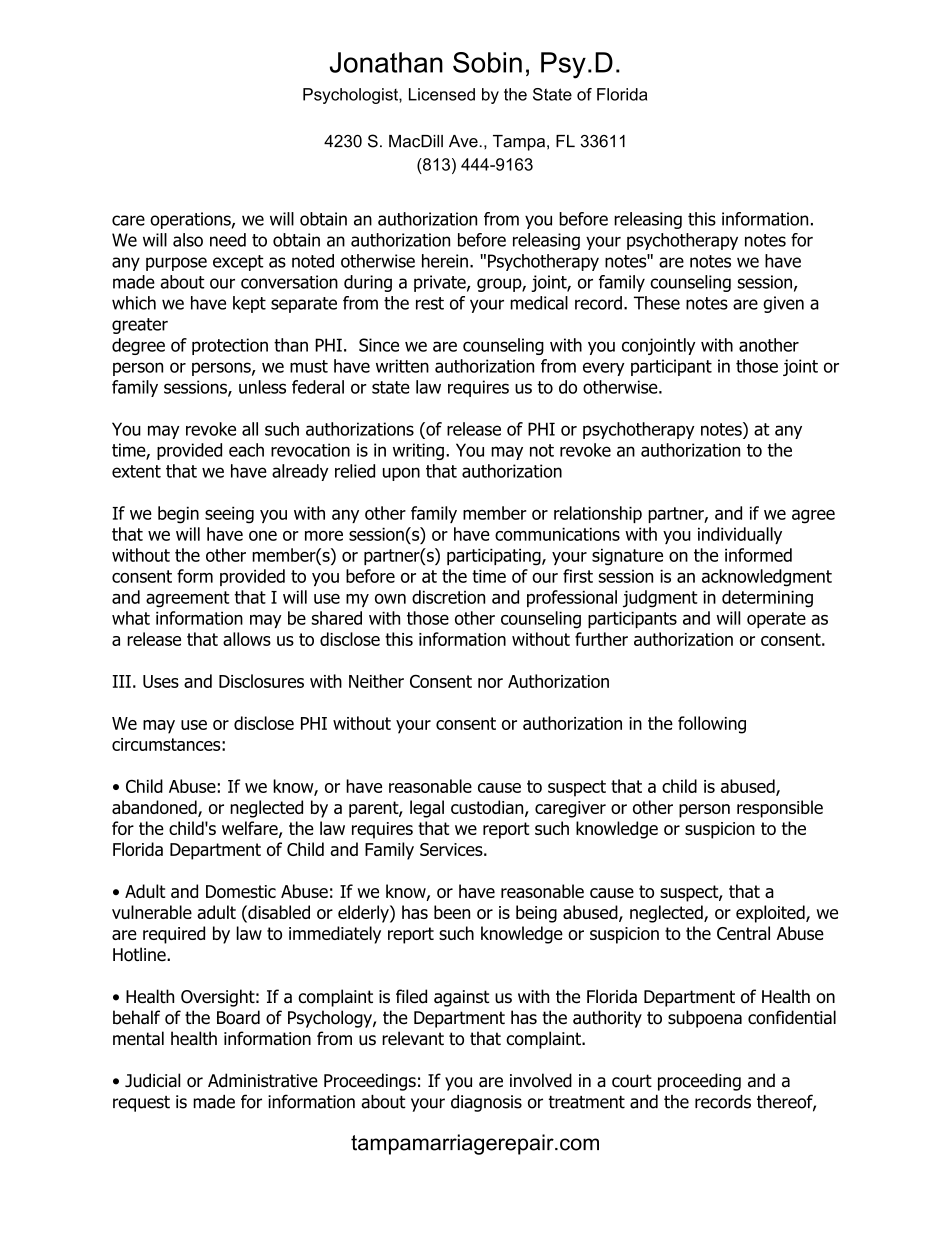 Image resolution: width=952 pixels, height=1233 pixels. I want to click on Licensed, so click(442, 94).
